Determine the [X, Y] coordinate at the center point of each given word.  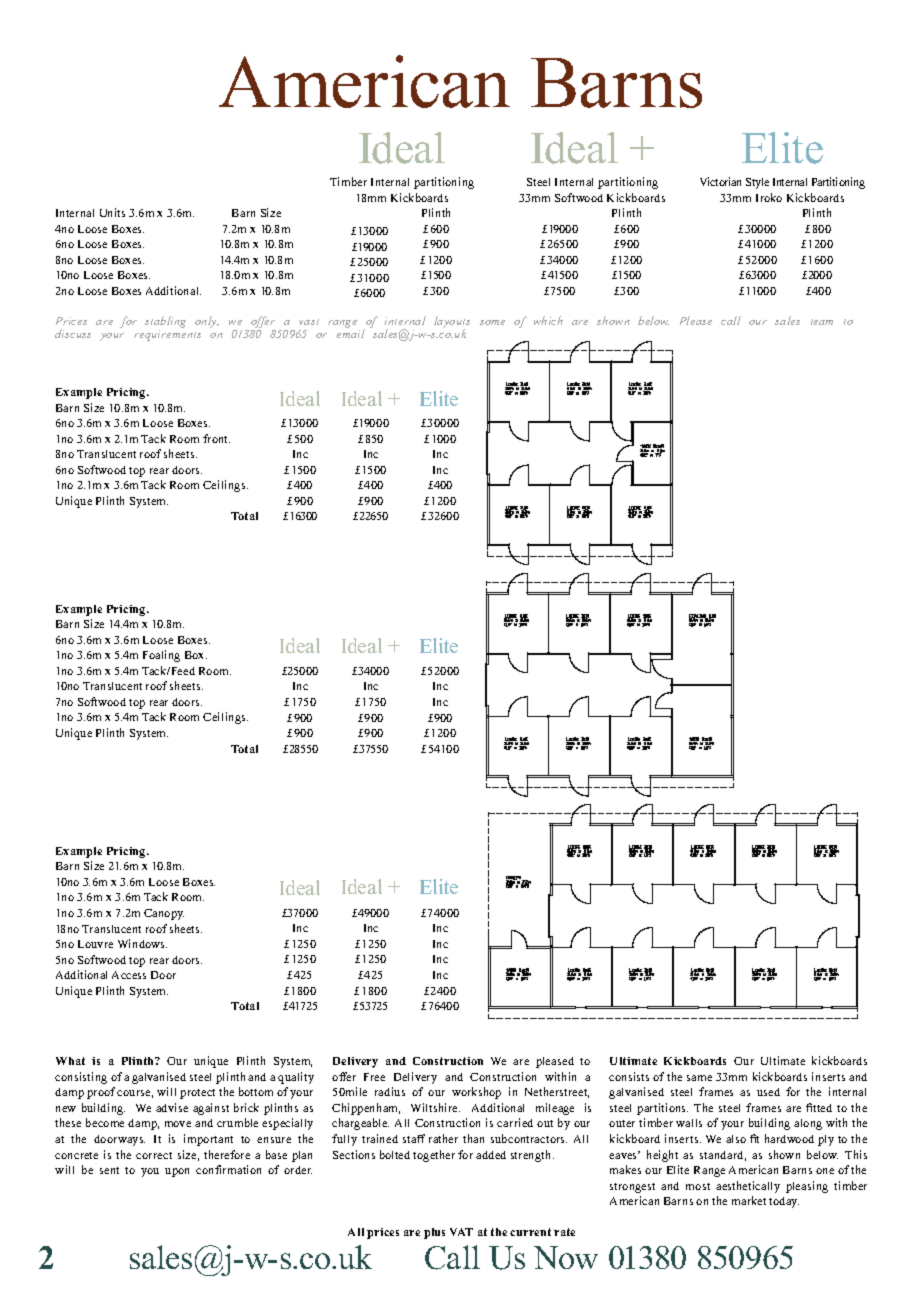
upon [177, 1172]
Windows [142, 943]
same [699, 1078]
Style [757, 183]
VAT [461, 1232]
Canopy [164, 914]
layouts [452, 323]
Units [112, 212]
